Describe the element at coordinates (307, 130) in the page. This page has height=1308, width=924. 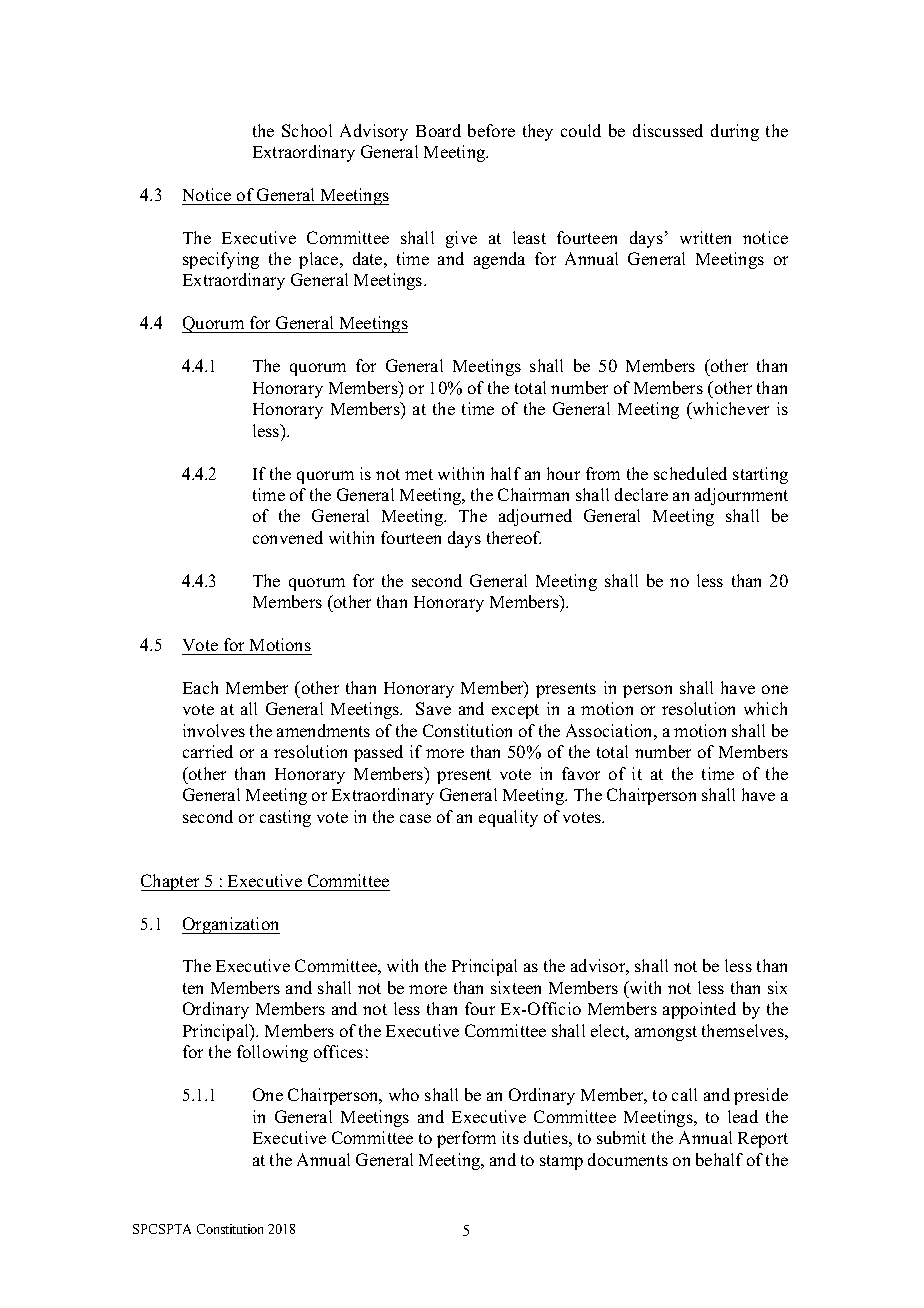
I see `School` at that location.
